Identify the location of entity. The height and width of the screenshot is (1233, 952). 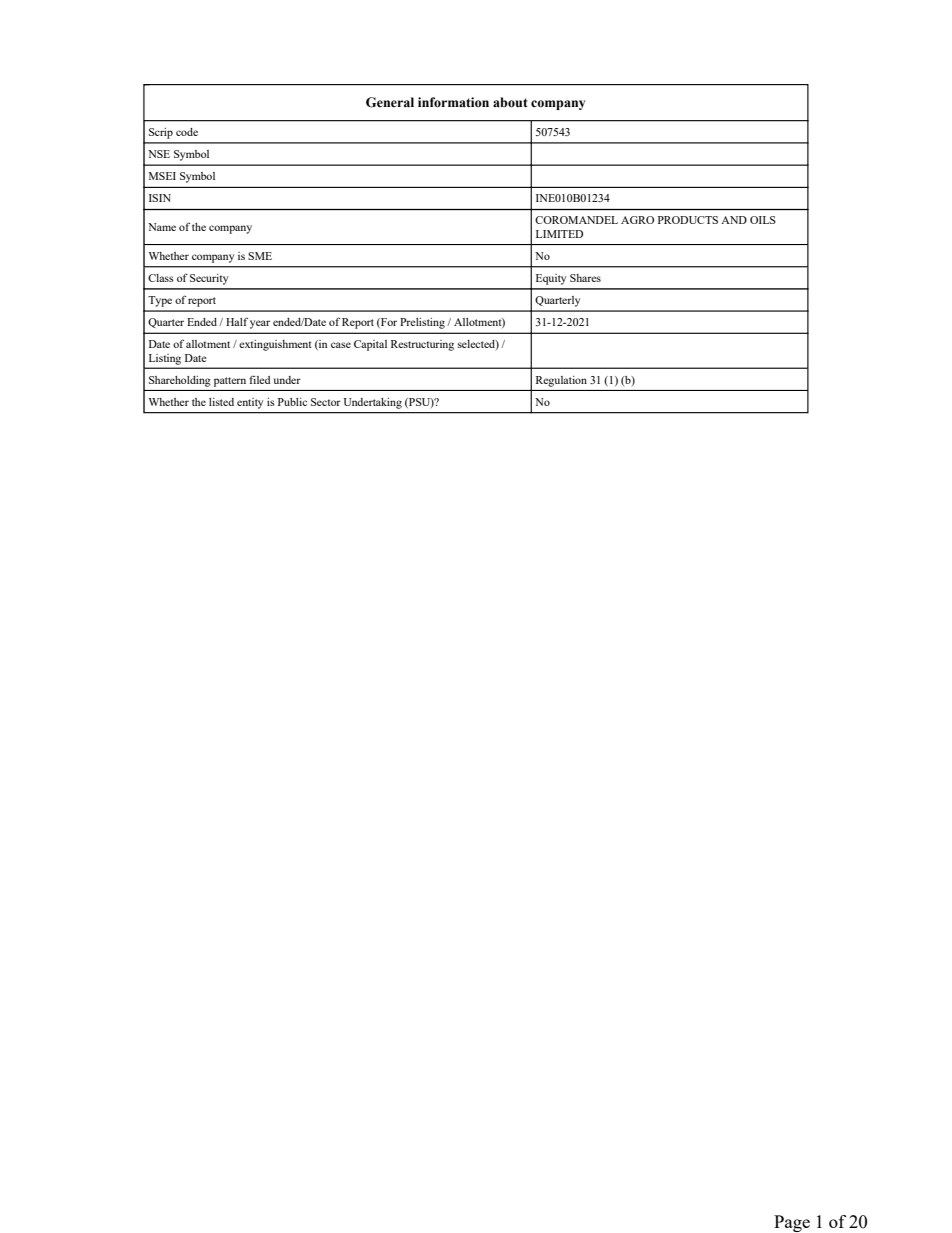
(250, 403).
